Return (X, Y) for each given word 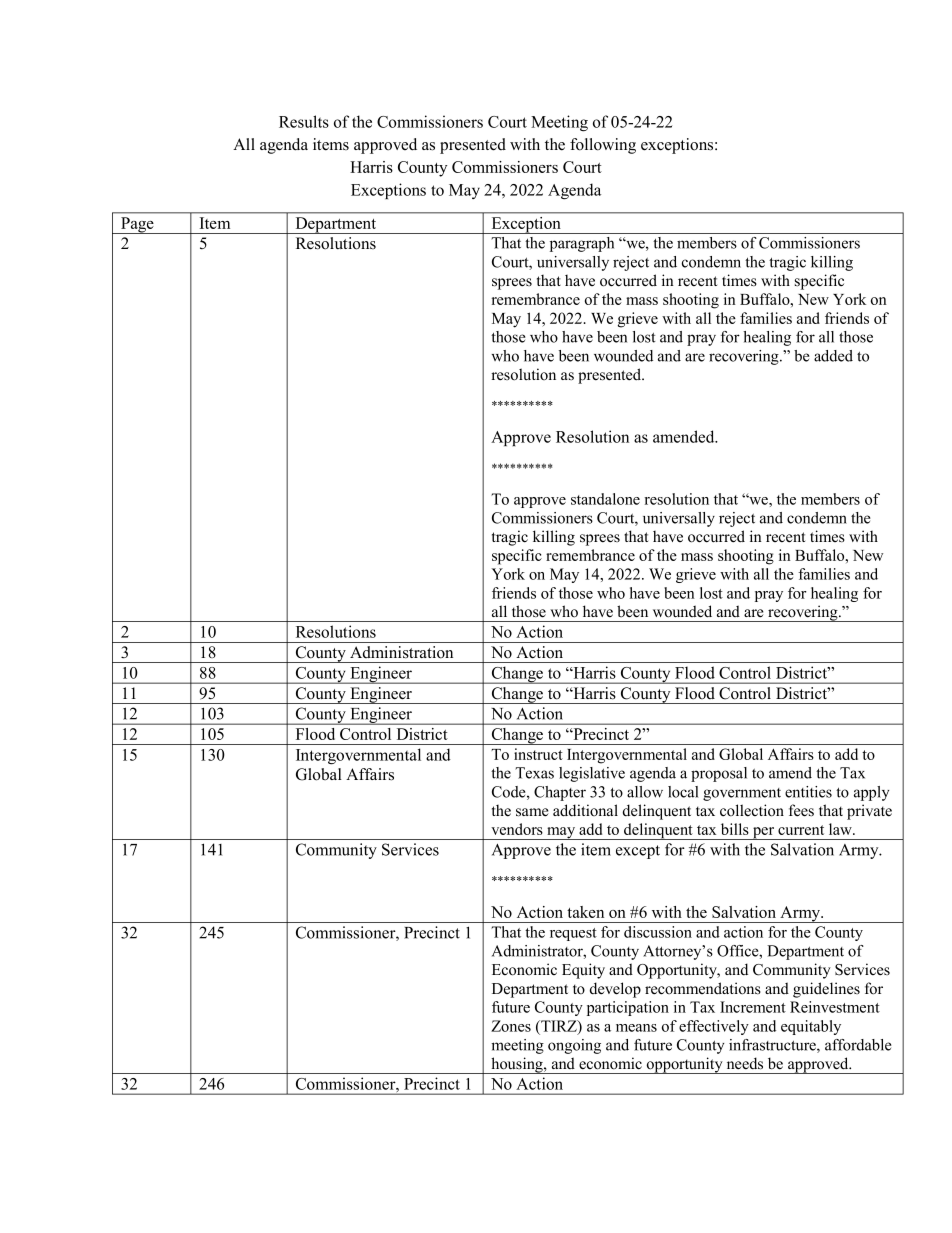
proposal (719, 774)
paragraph (582, 244)
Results (304, 121)
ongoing (574, 1046)
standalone (605, 499)
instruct (538, 754)
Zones (511, 1026)
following (603, 146)
